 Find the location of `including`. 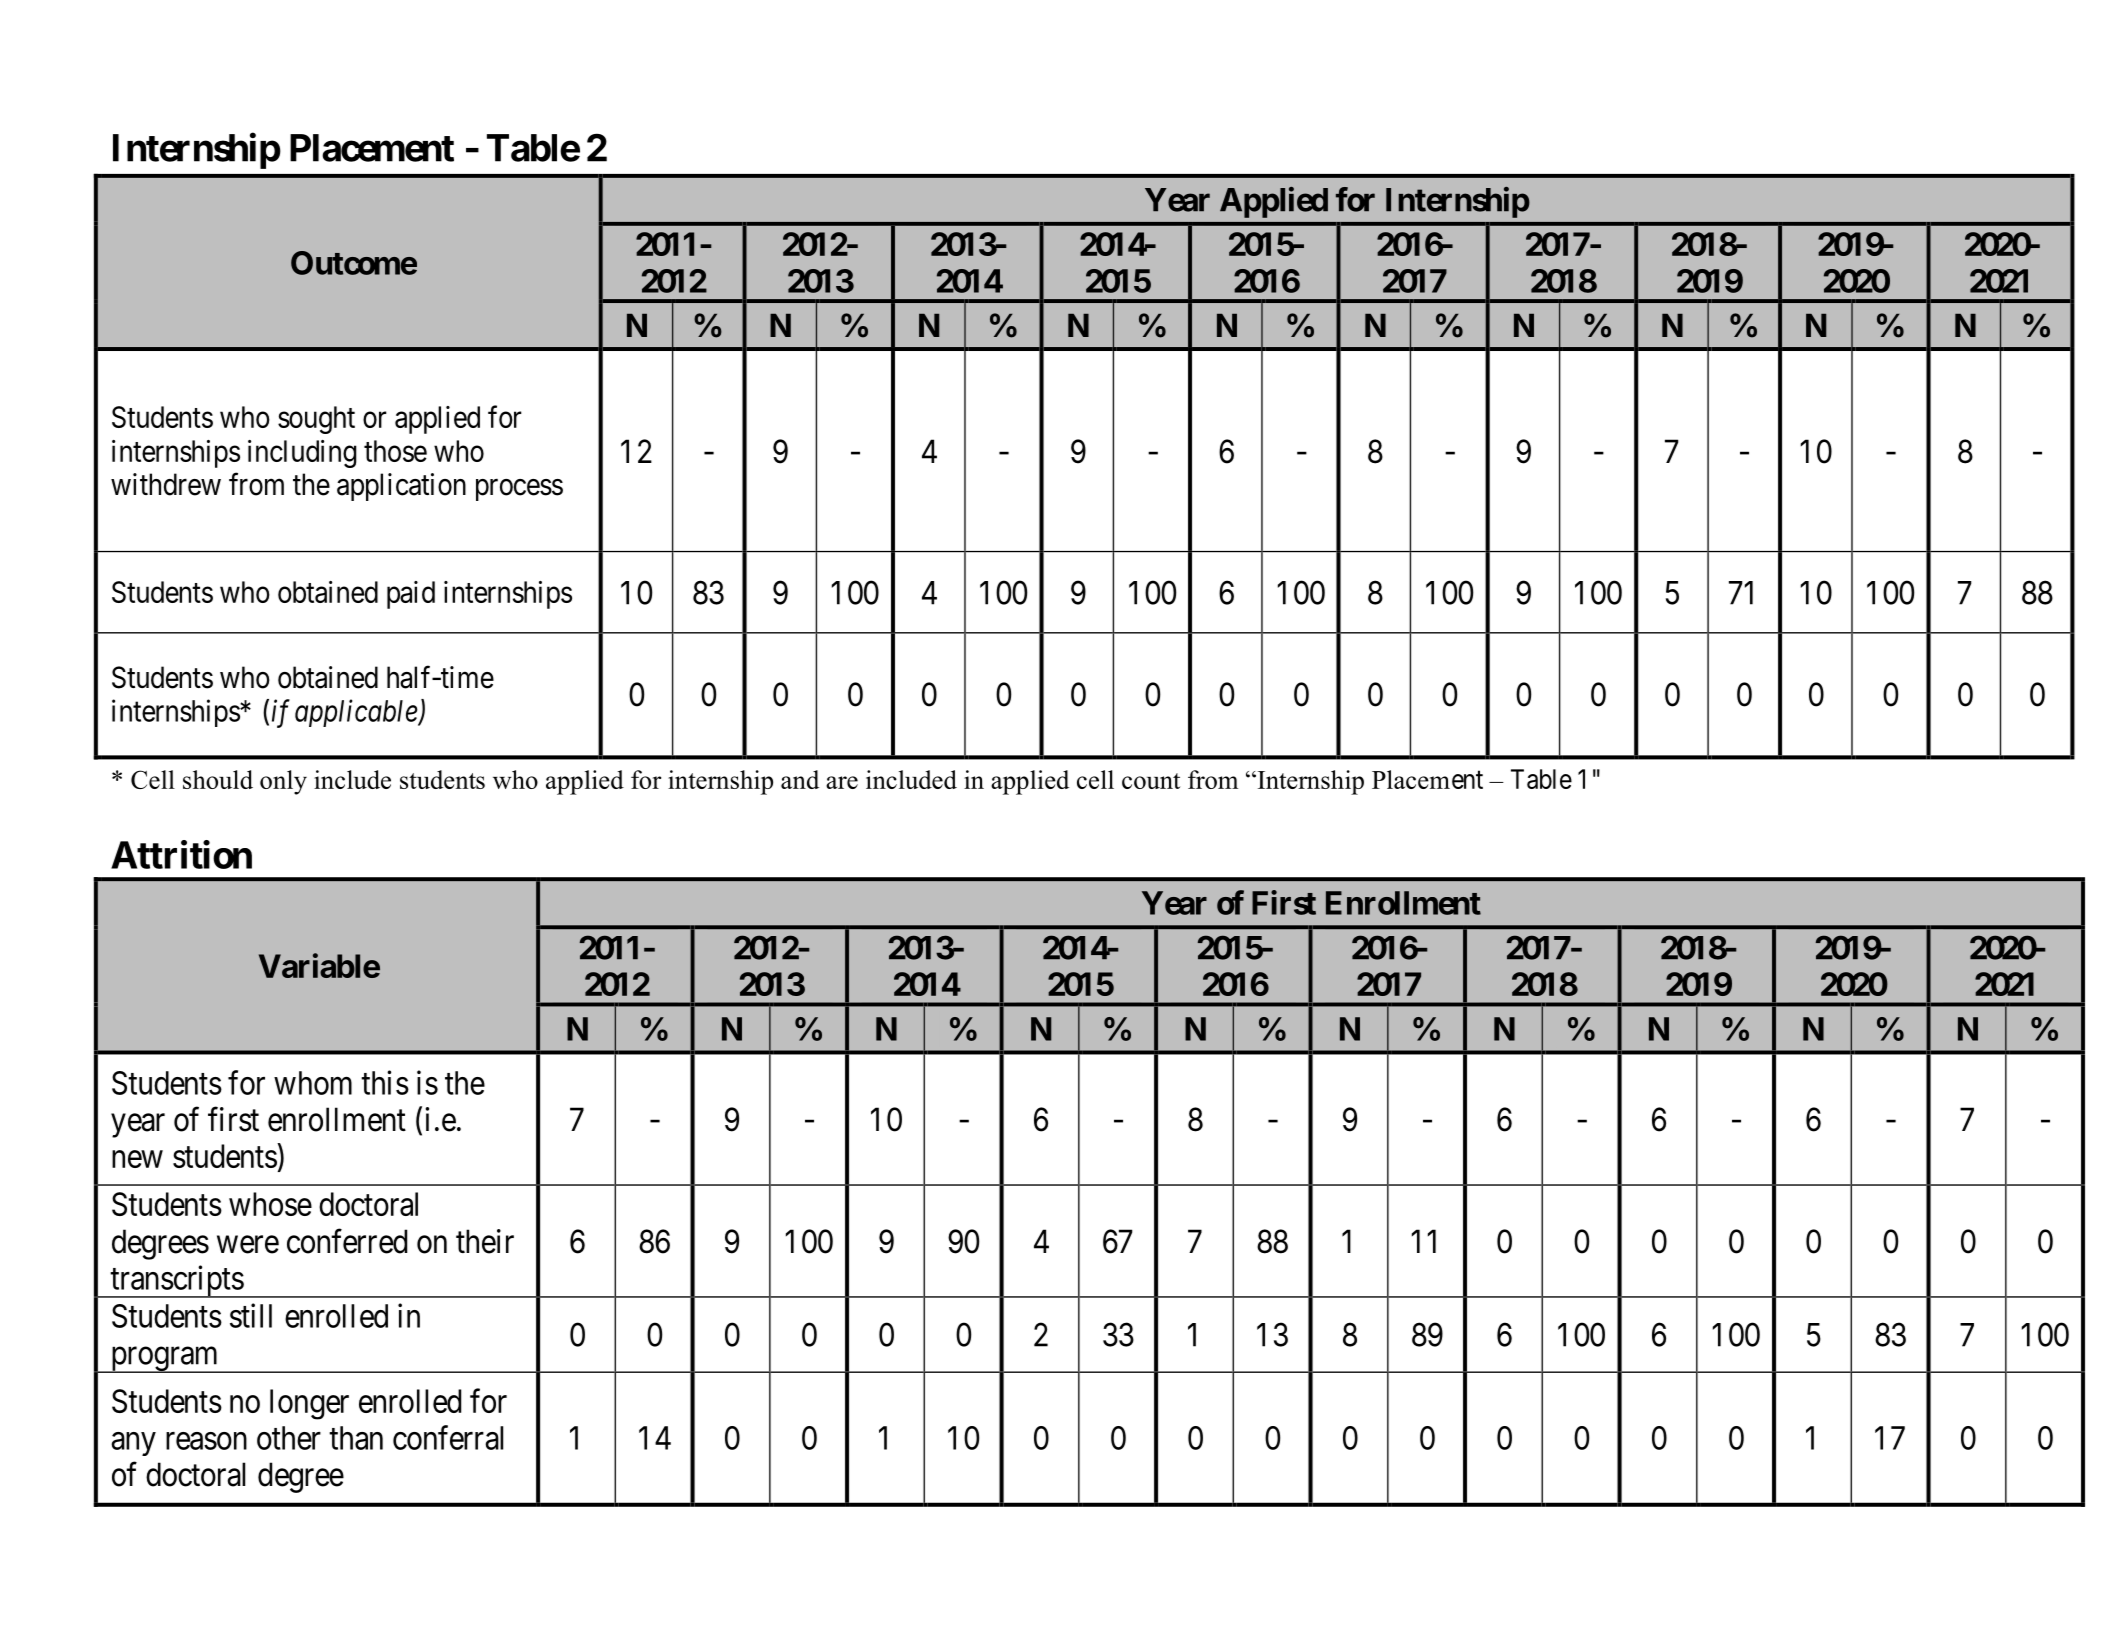

including is located at coordinates (302, 454).
